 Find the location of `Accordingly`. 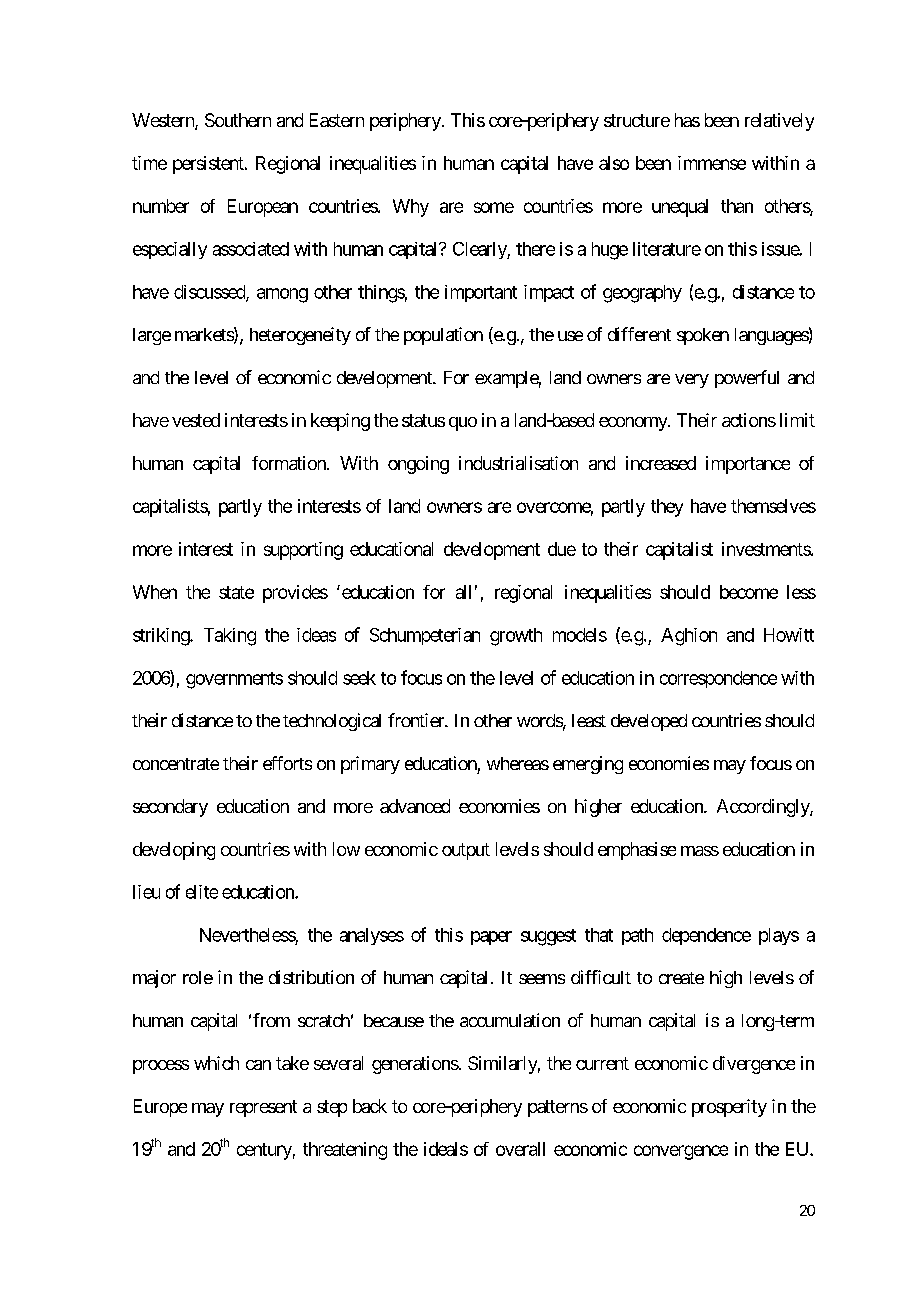

Accordingly is located at coordinates (764, 808).
